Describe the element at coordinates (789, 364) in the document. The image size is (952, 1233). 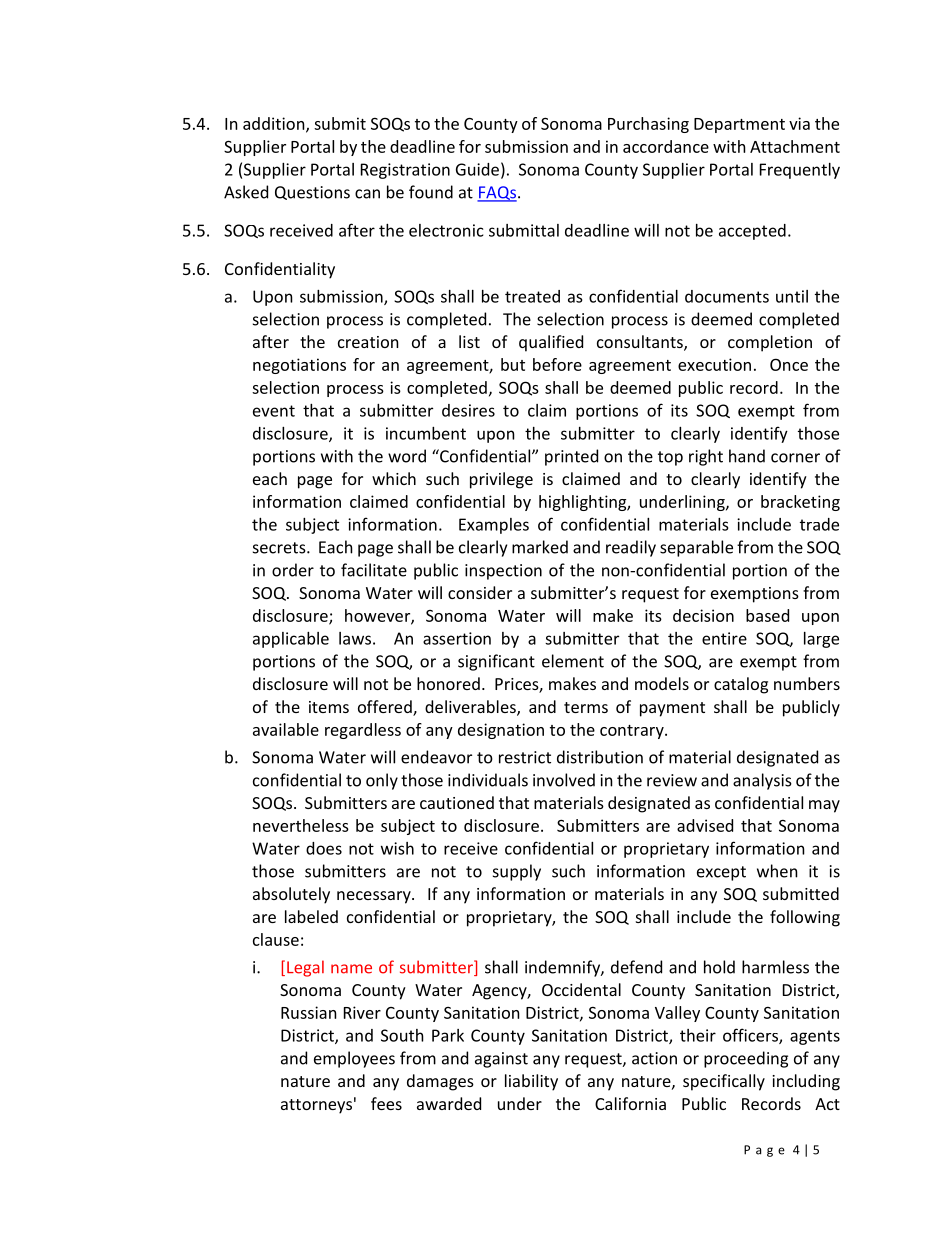
I see `Once` at that location.
